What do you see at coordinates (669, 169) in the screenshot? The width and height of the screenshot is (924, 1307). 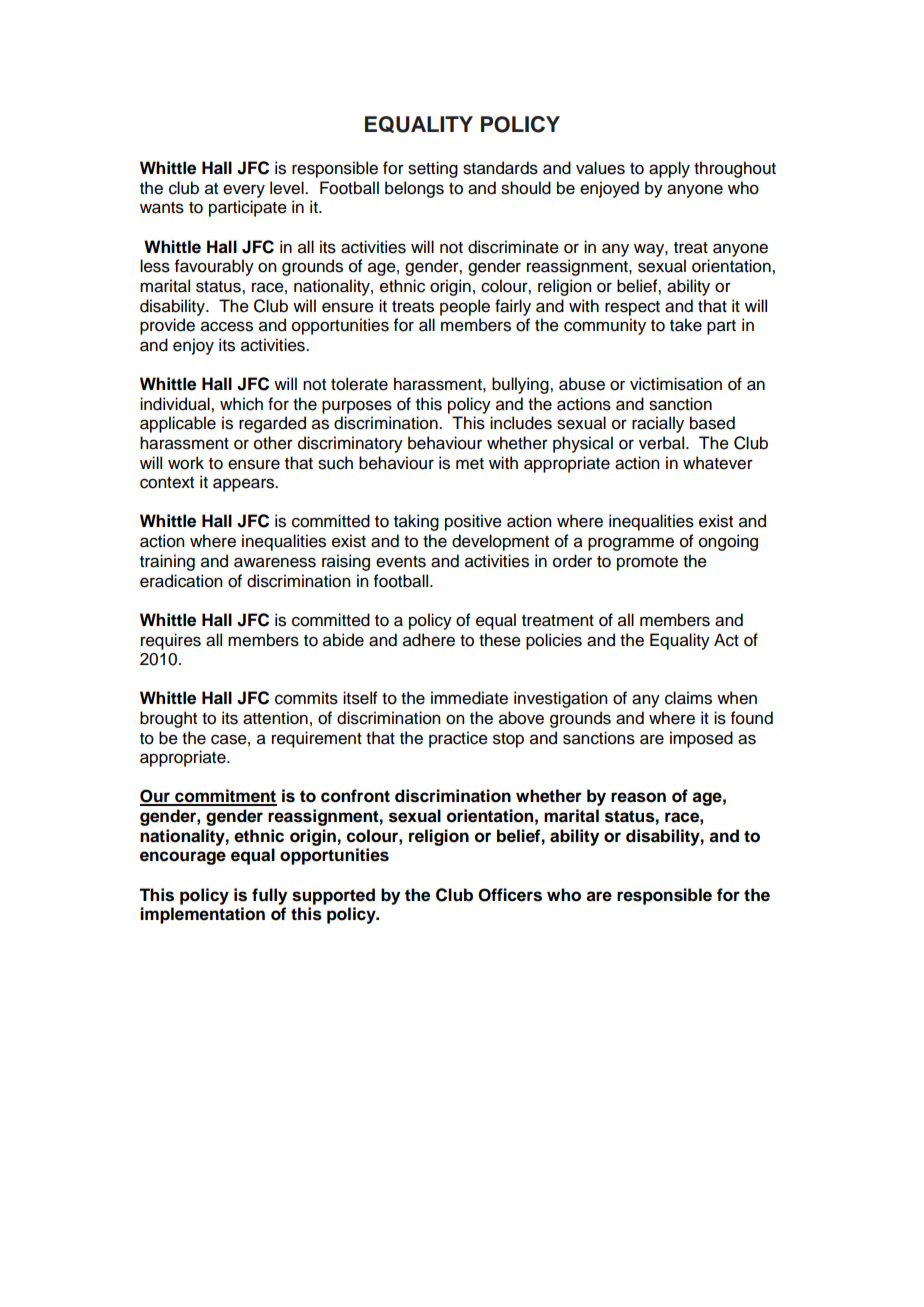 I see `apply` at bounding box center [669, 169].
